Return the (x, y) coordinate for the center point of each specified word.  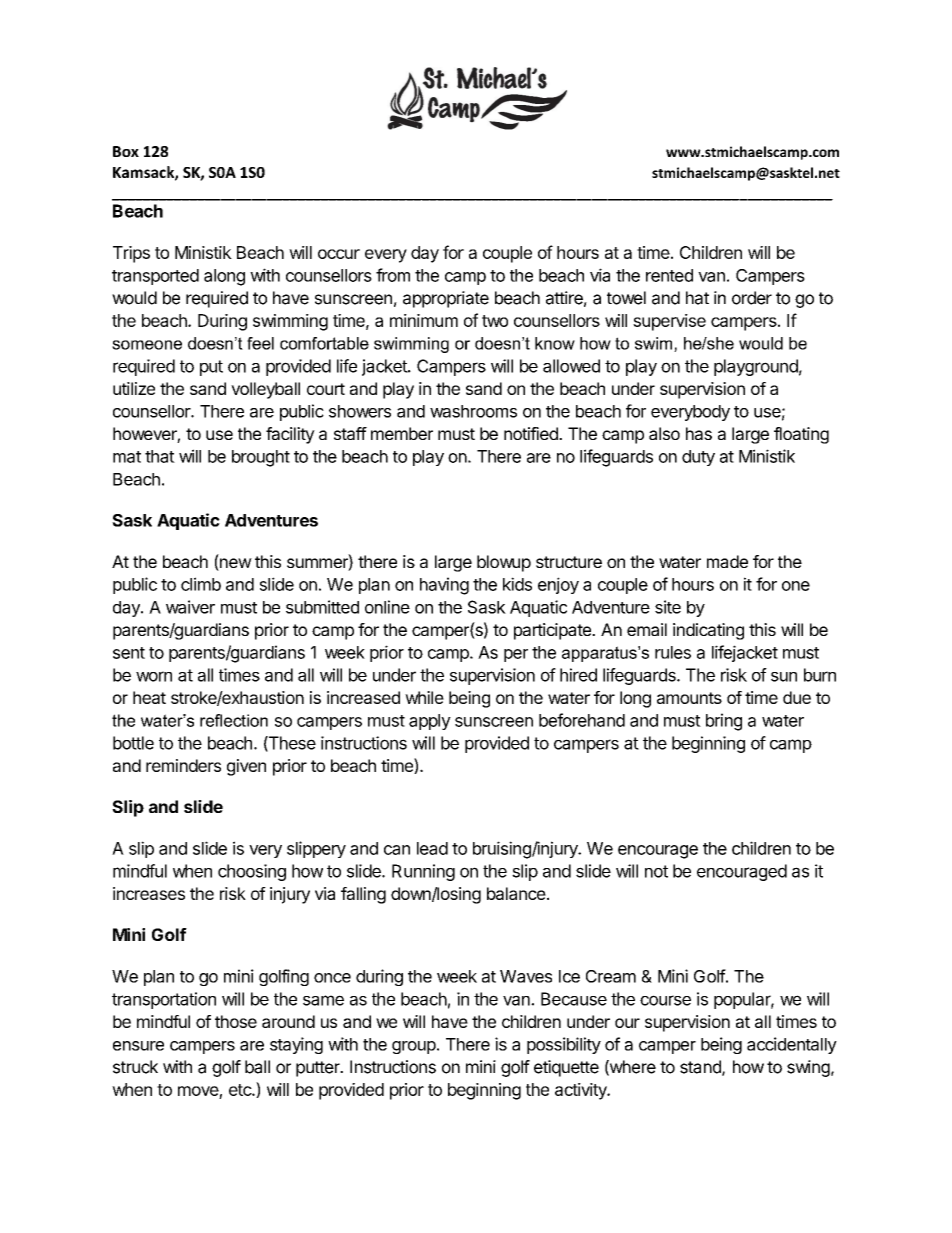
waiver (190, 607)
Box (126, 151)
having (444, 586)
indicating (708, 631)
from (393, 275)
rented (669, 275)
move (198, 1091)
